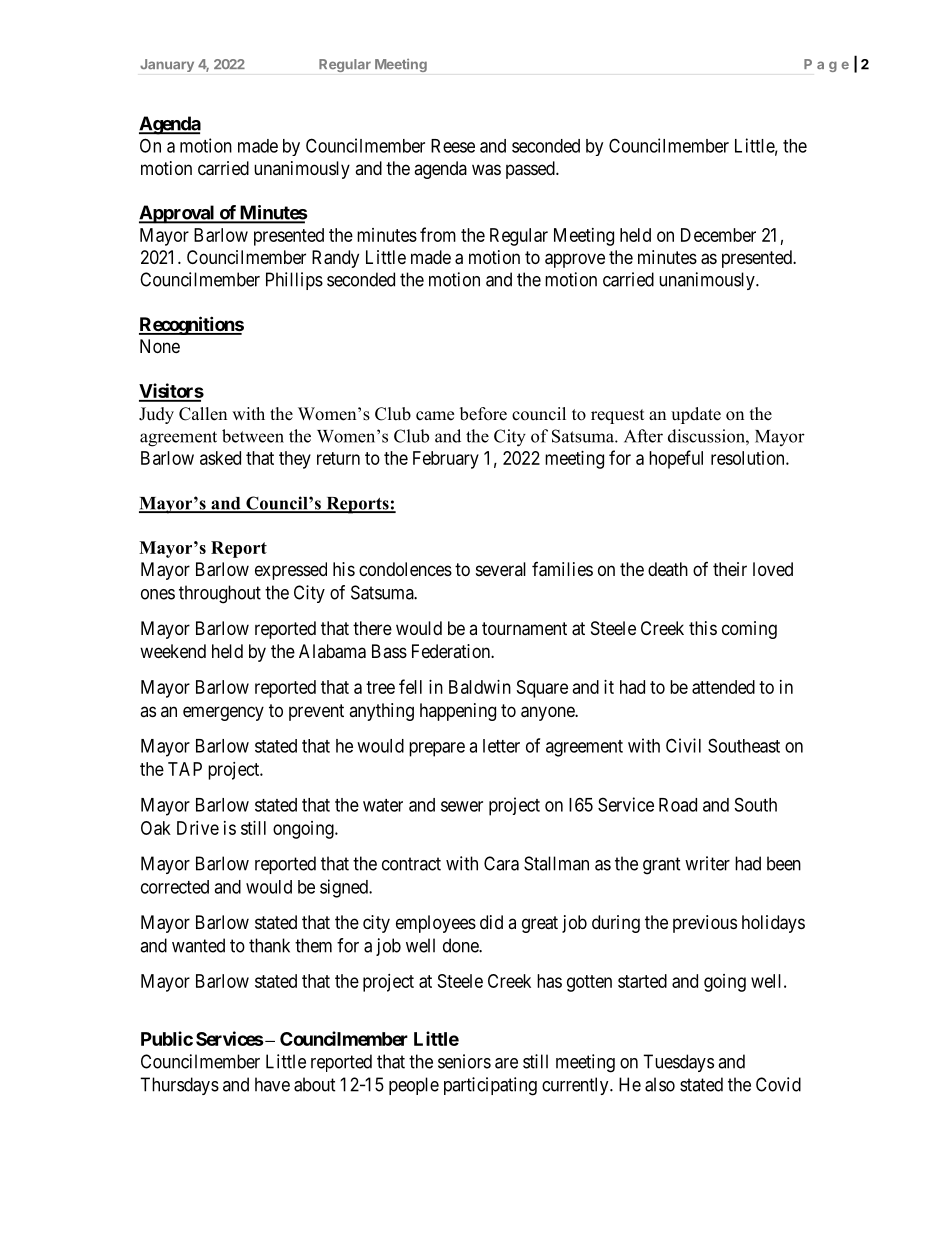 This document has width=952, height=1233. What do you see at coordinates (464, 1061) in the document?
I see `seniors` at bounding box center [464, 1061].
